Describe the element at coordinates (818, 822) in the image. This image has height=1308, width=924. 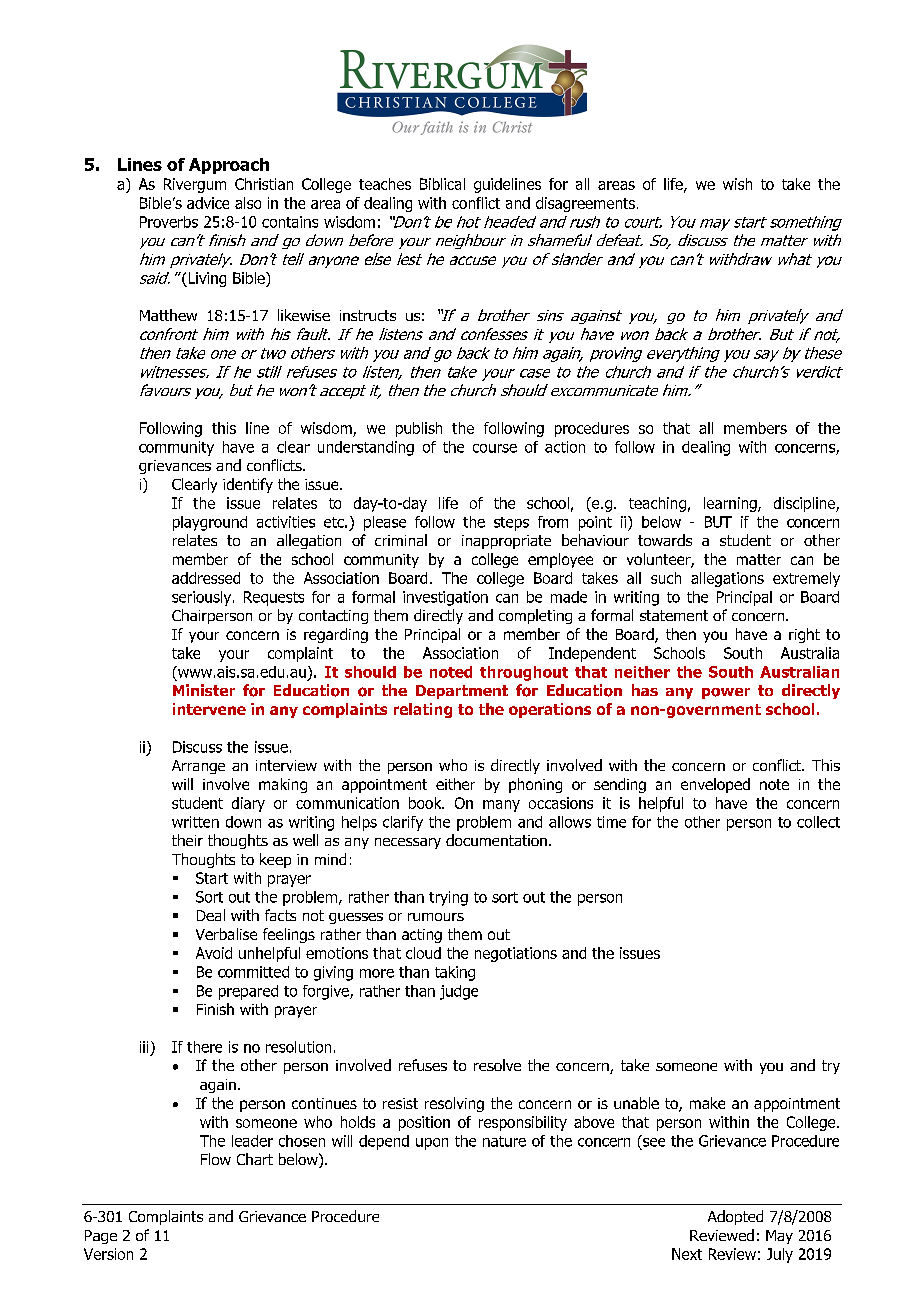
I see `collect` at that location.
